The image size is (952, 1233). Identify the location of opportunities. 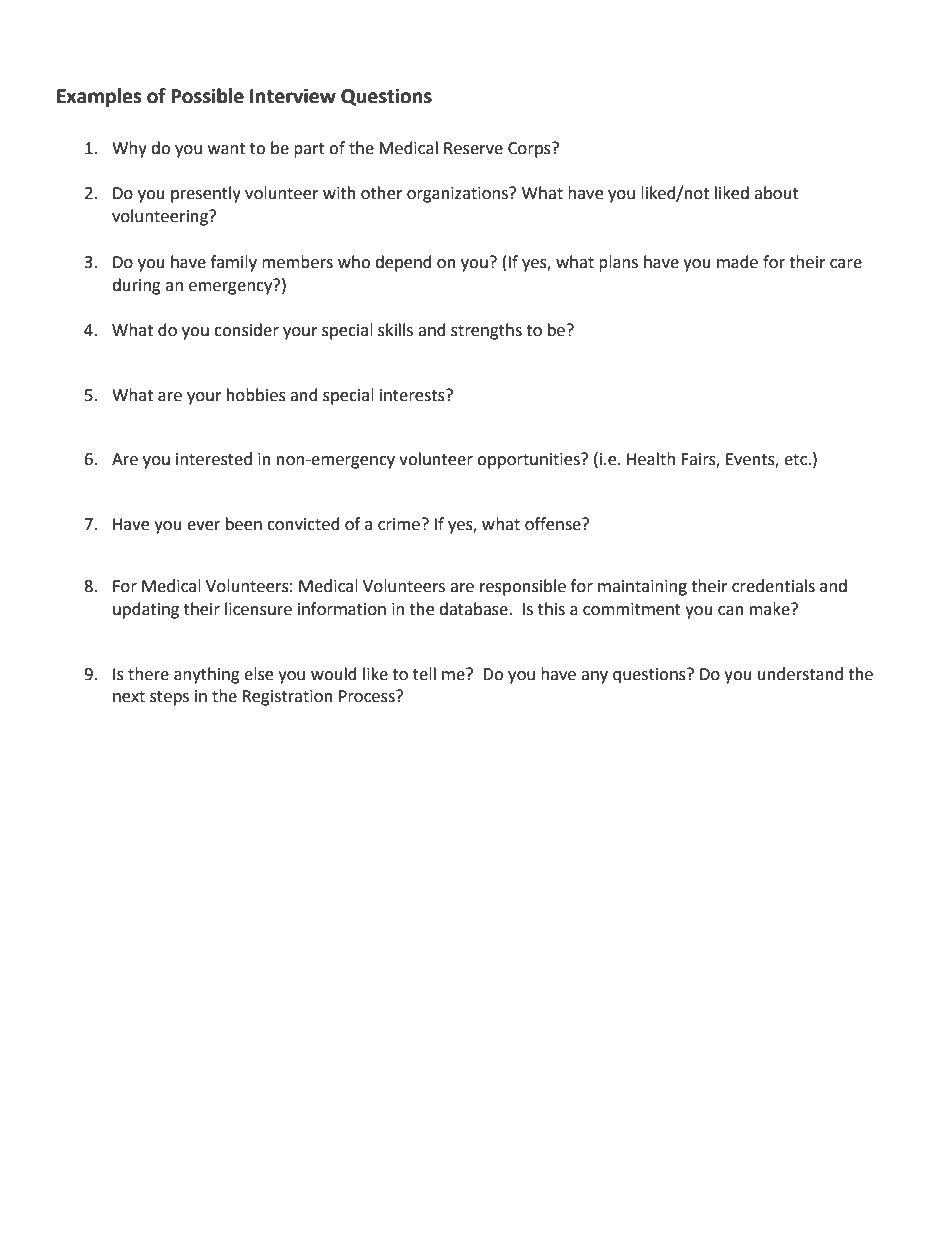
(529, 461).
